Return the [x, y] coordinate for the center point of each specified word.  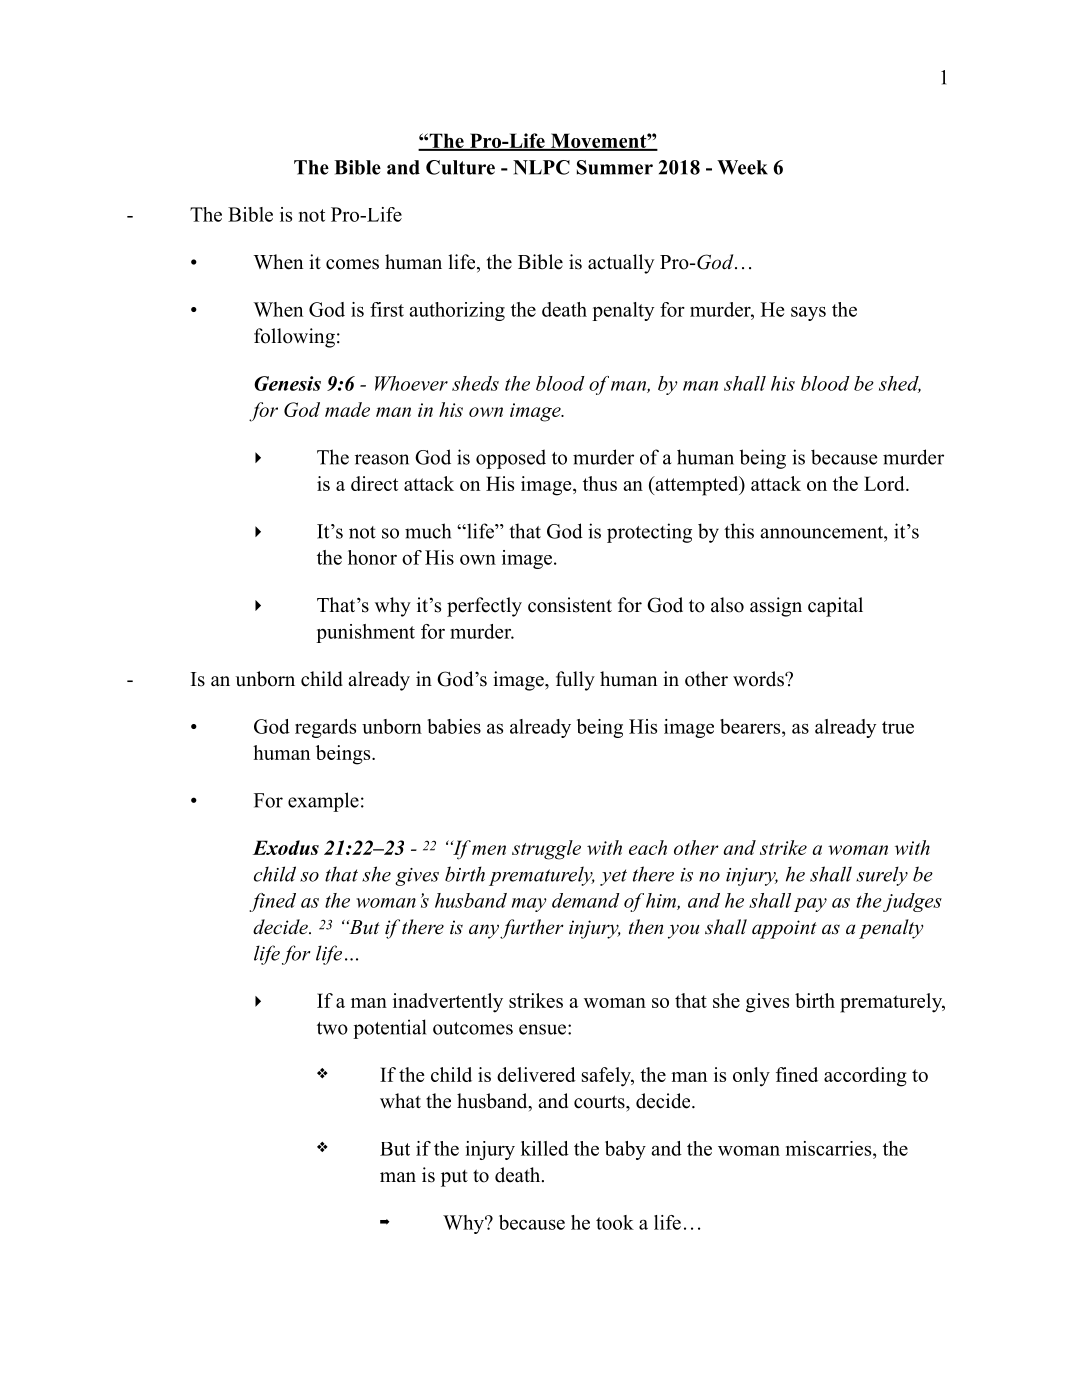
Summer [615, 167]
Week [742, 167]
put [454, 1178]
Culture [460, 167]
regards [325, 728]
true [898, 727]
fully [575, 681]
